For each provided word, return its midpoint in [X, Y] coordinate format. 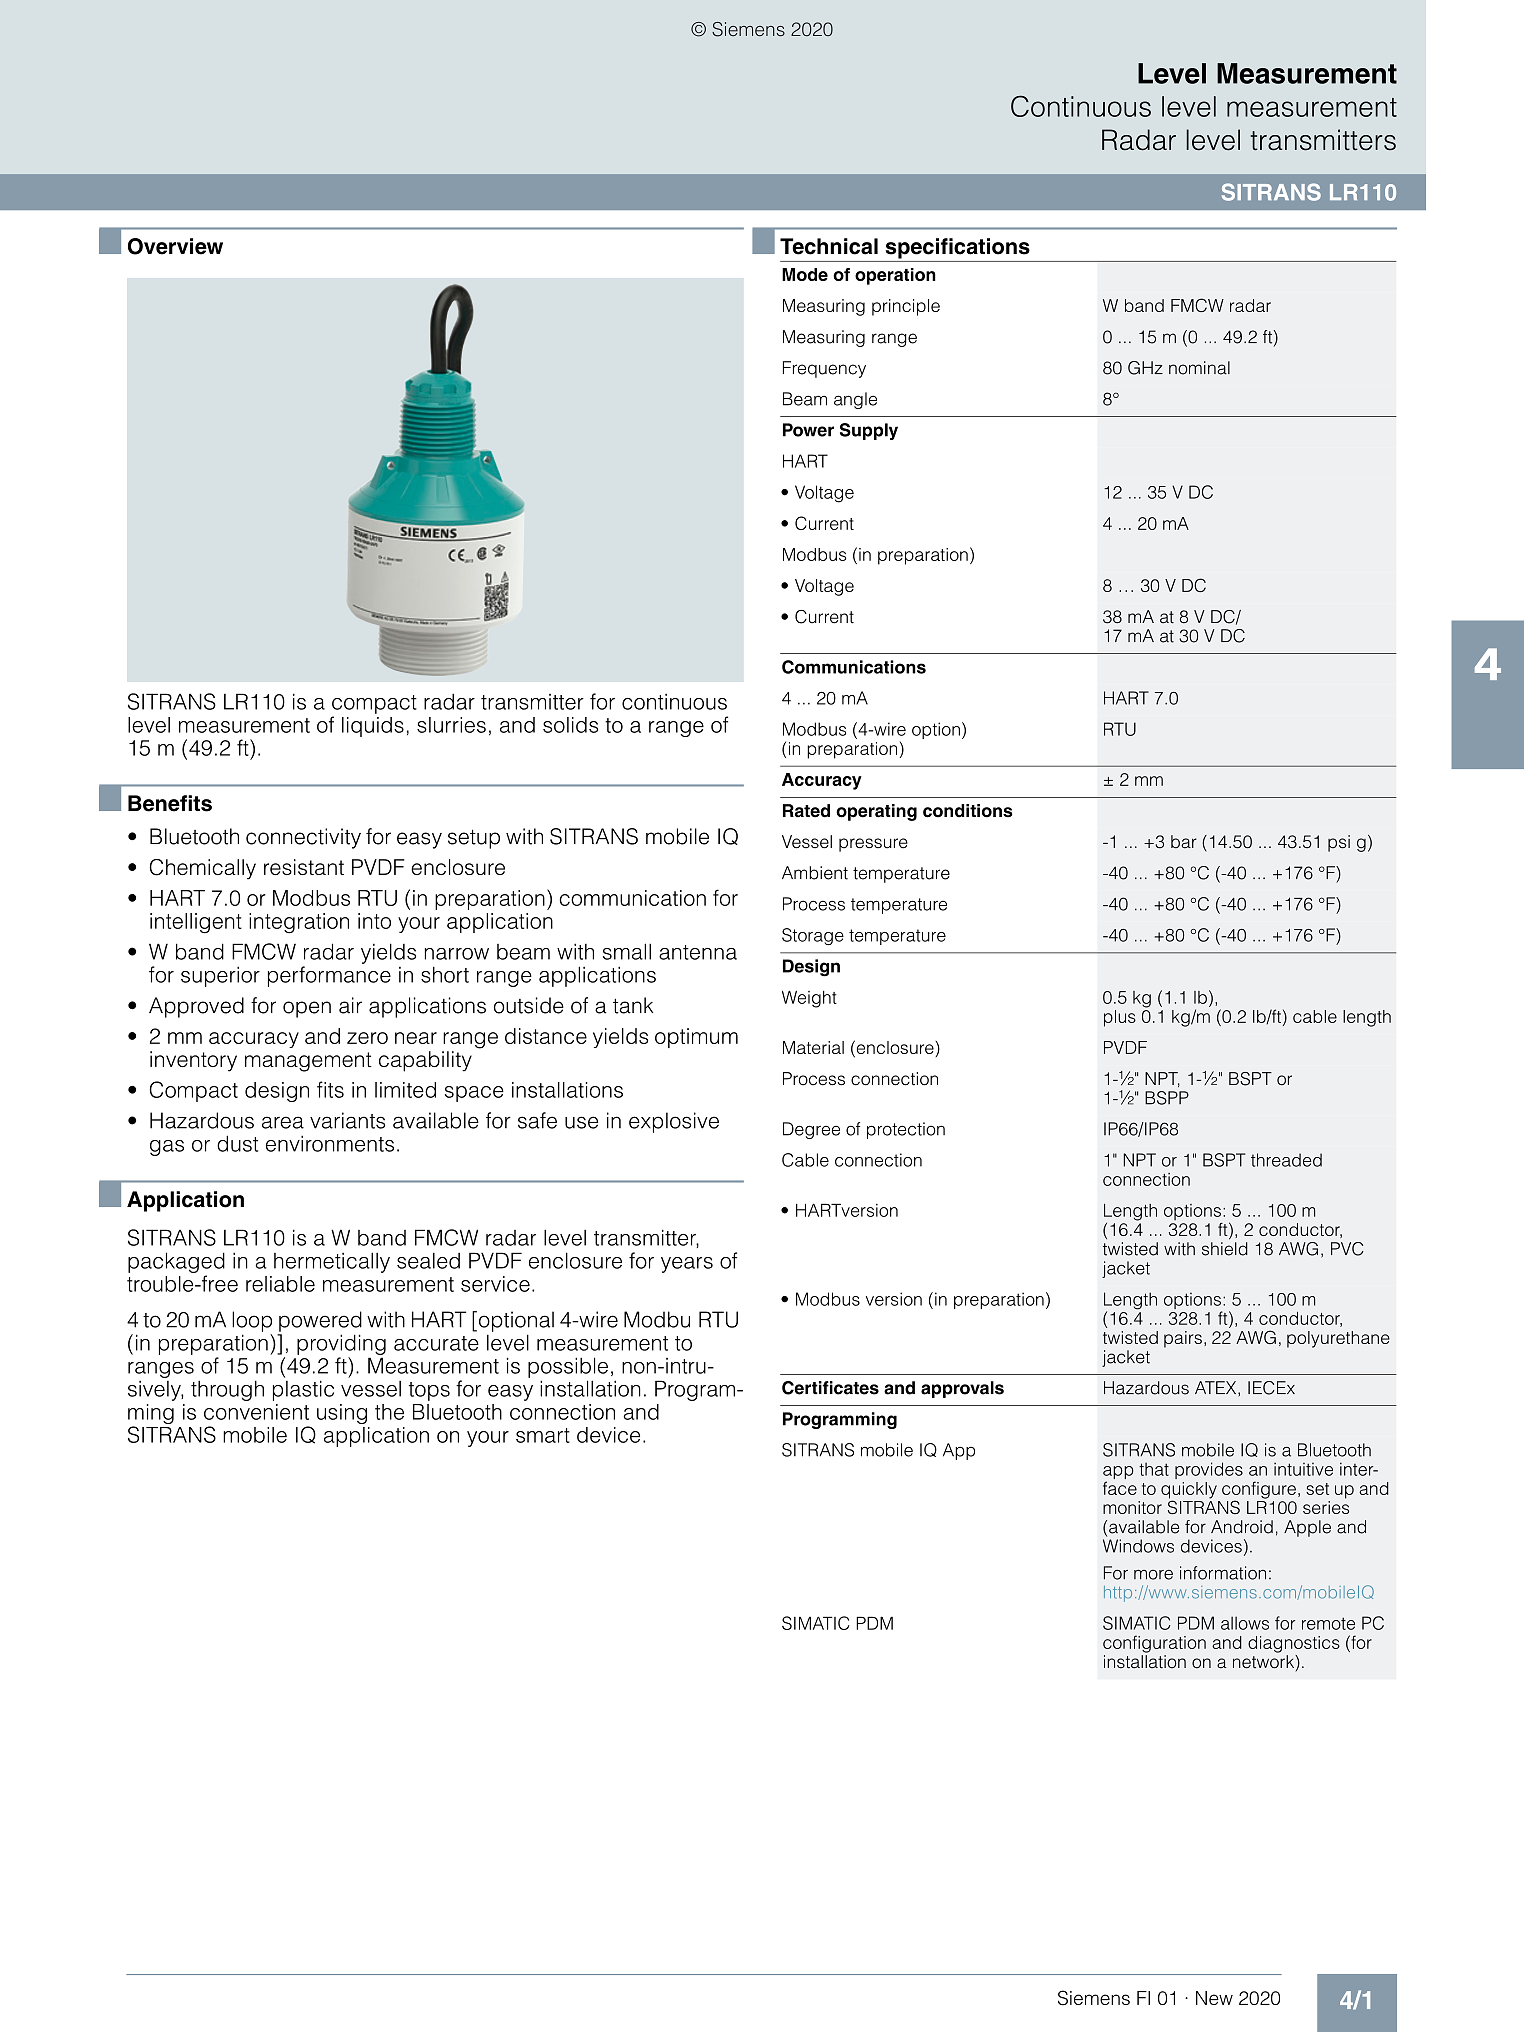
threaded [1286, 1160]
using [342, 1414]
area [283, 1122]
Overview [175, 246]
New [1214, 1998]
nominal [1199, 368]
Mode [805, 274]
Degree [811, 1130]
